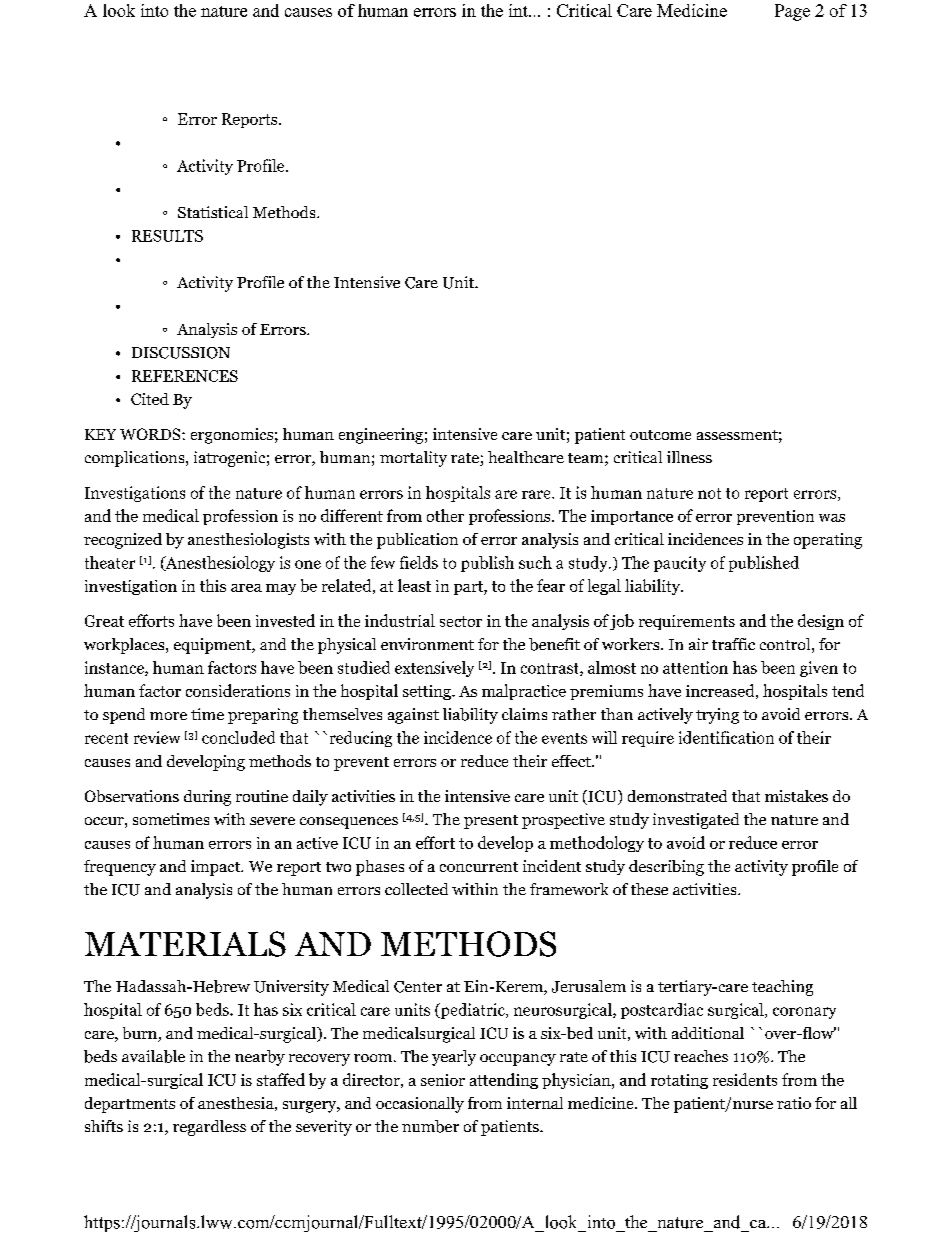 This screenshot has width=952, height=1233. What do you see at coordinates (157, 737) in the screenshot?
I see `review` at bounding box center [157, 737].
